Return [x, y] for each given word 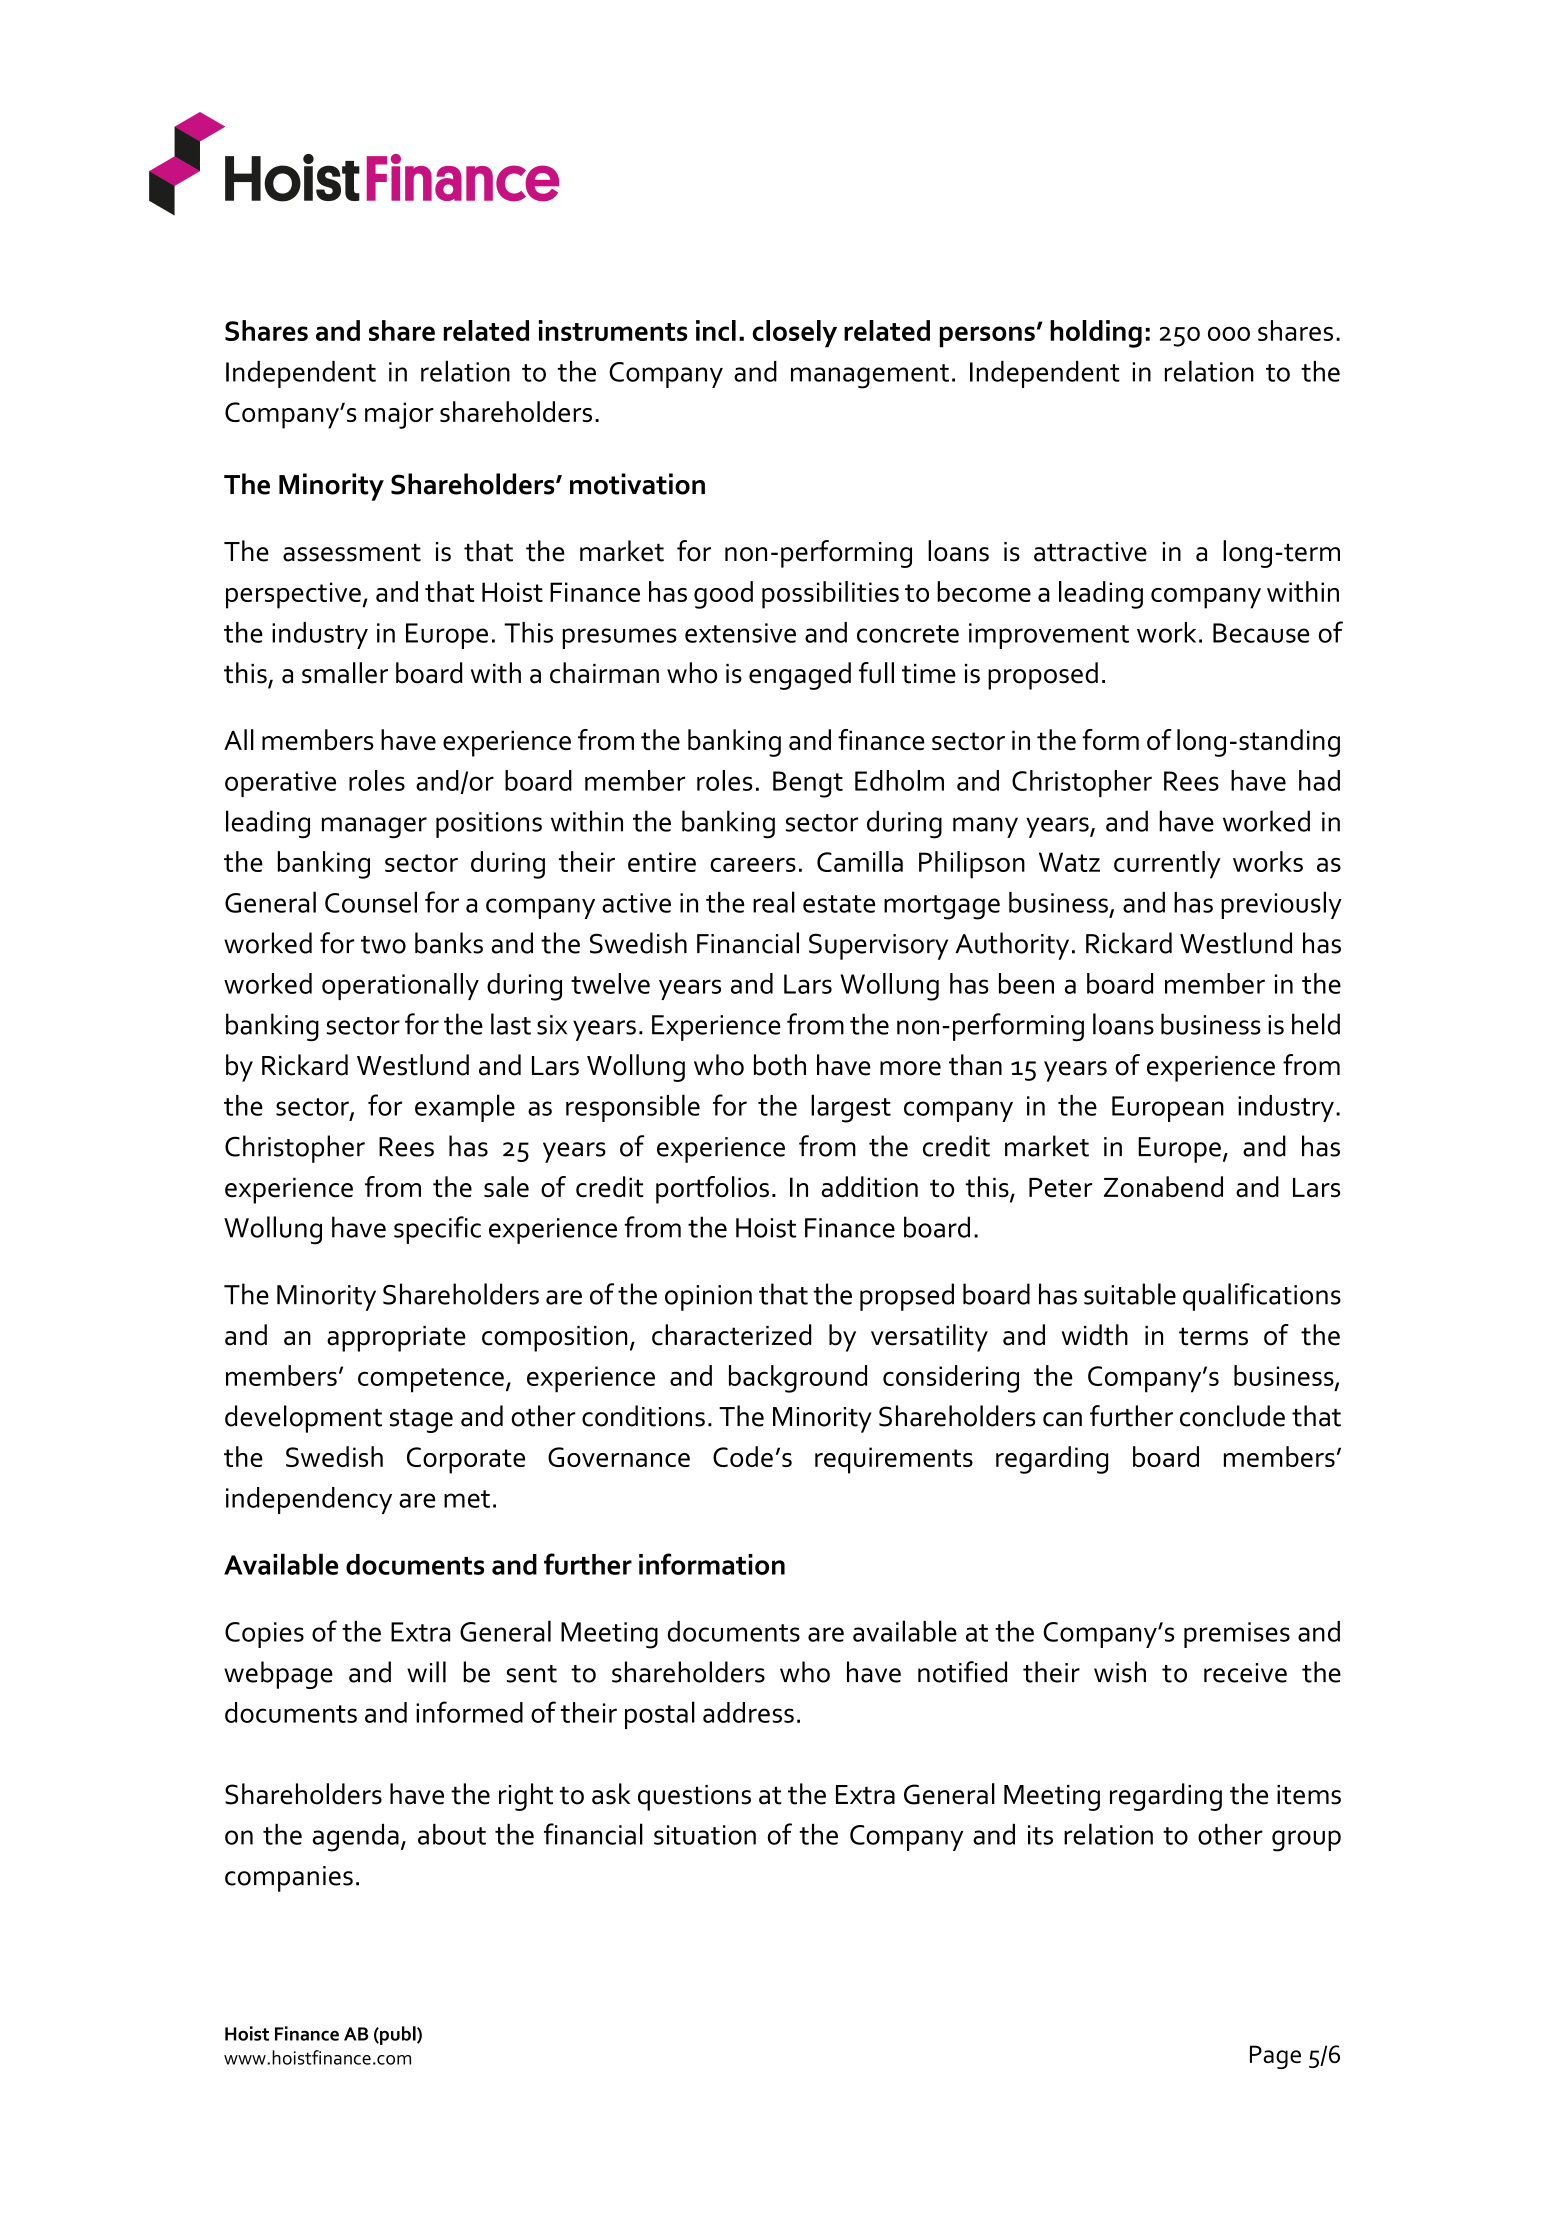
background [798, 1379]
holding [1096, 334]
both [780, 1065]
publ [398, 2035]
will [426, 1672]
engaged [800, 676]
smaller [345, 673]
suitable [1130, 1294]
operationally [400, 986]
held [1316, 1024]
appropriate [396, 1339]
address [748, 1712]
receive [1245, 1673]
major [399, 415]
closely [794, 334]
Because [1261, 633]
